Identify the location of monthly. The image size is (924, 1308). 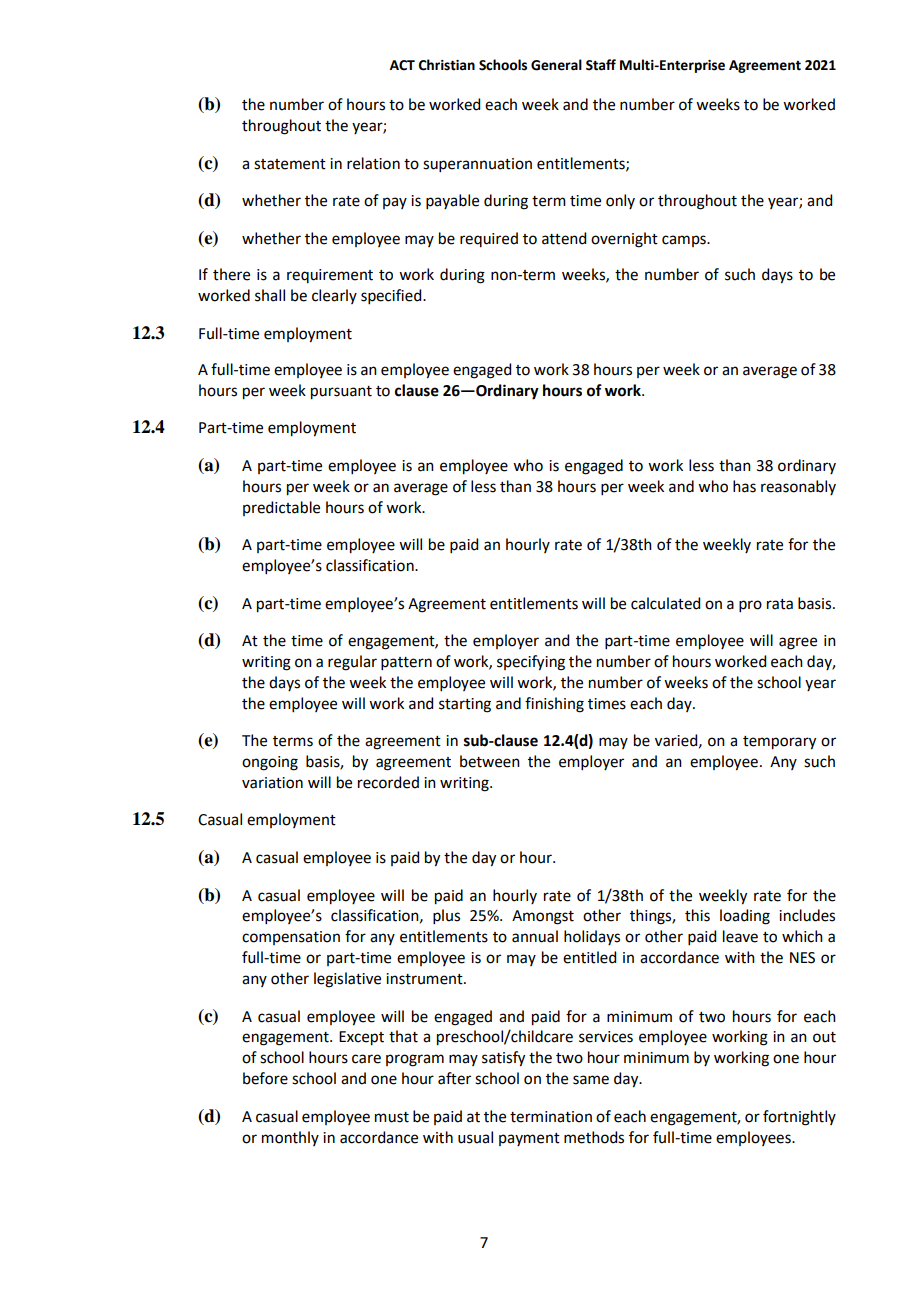
(290, 1138).
